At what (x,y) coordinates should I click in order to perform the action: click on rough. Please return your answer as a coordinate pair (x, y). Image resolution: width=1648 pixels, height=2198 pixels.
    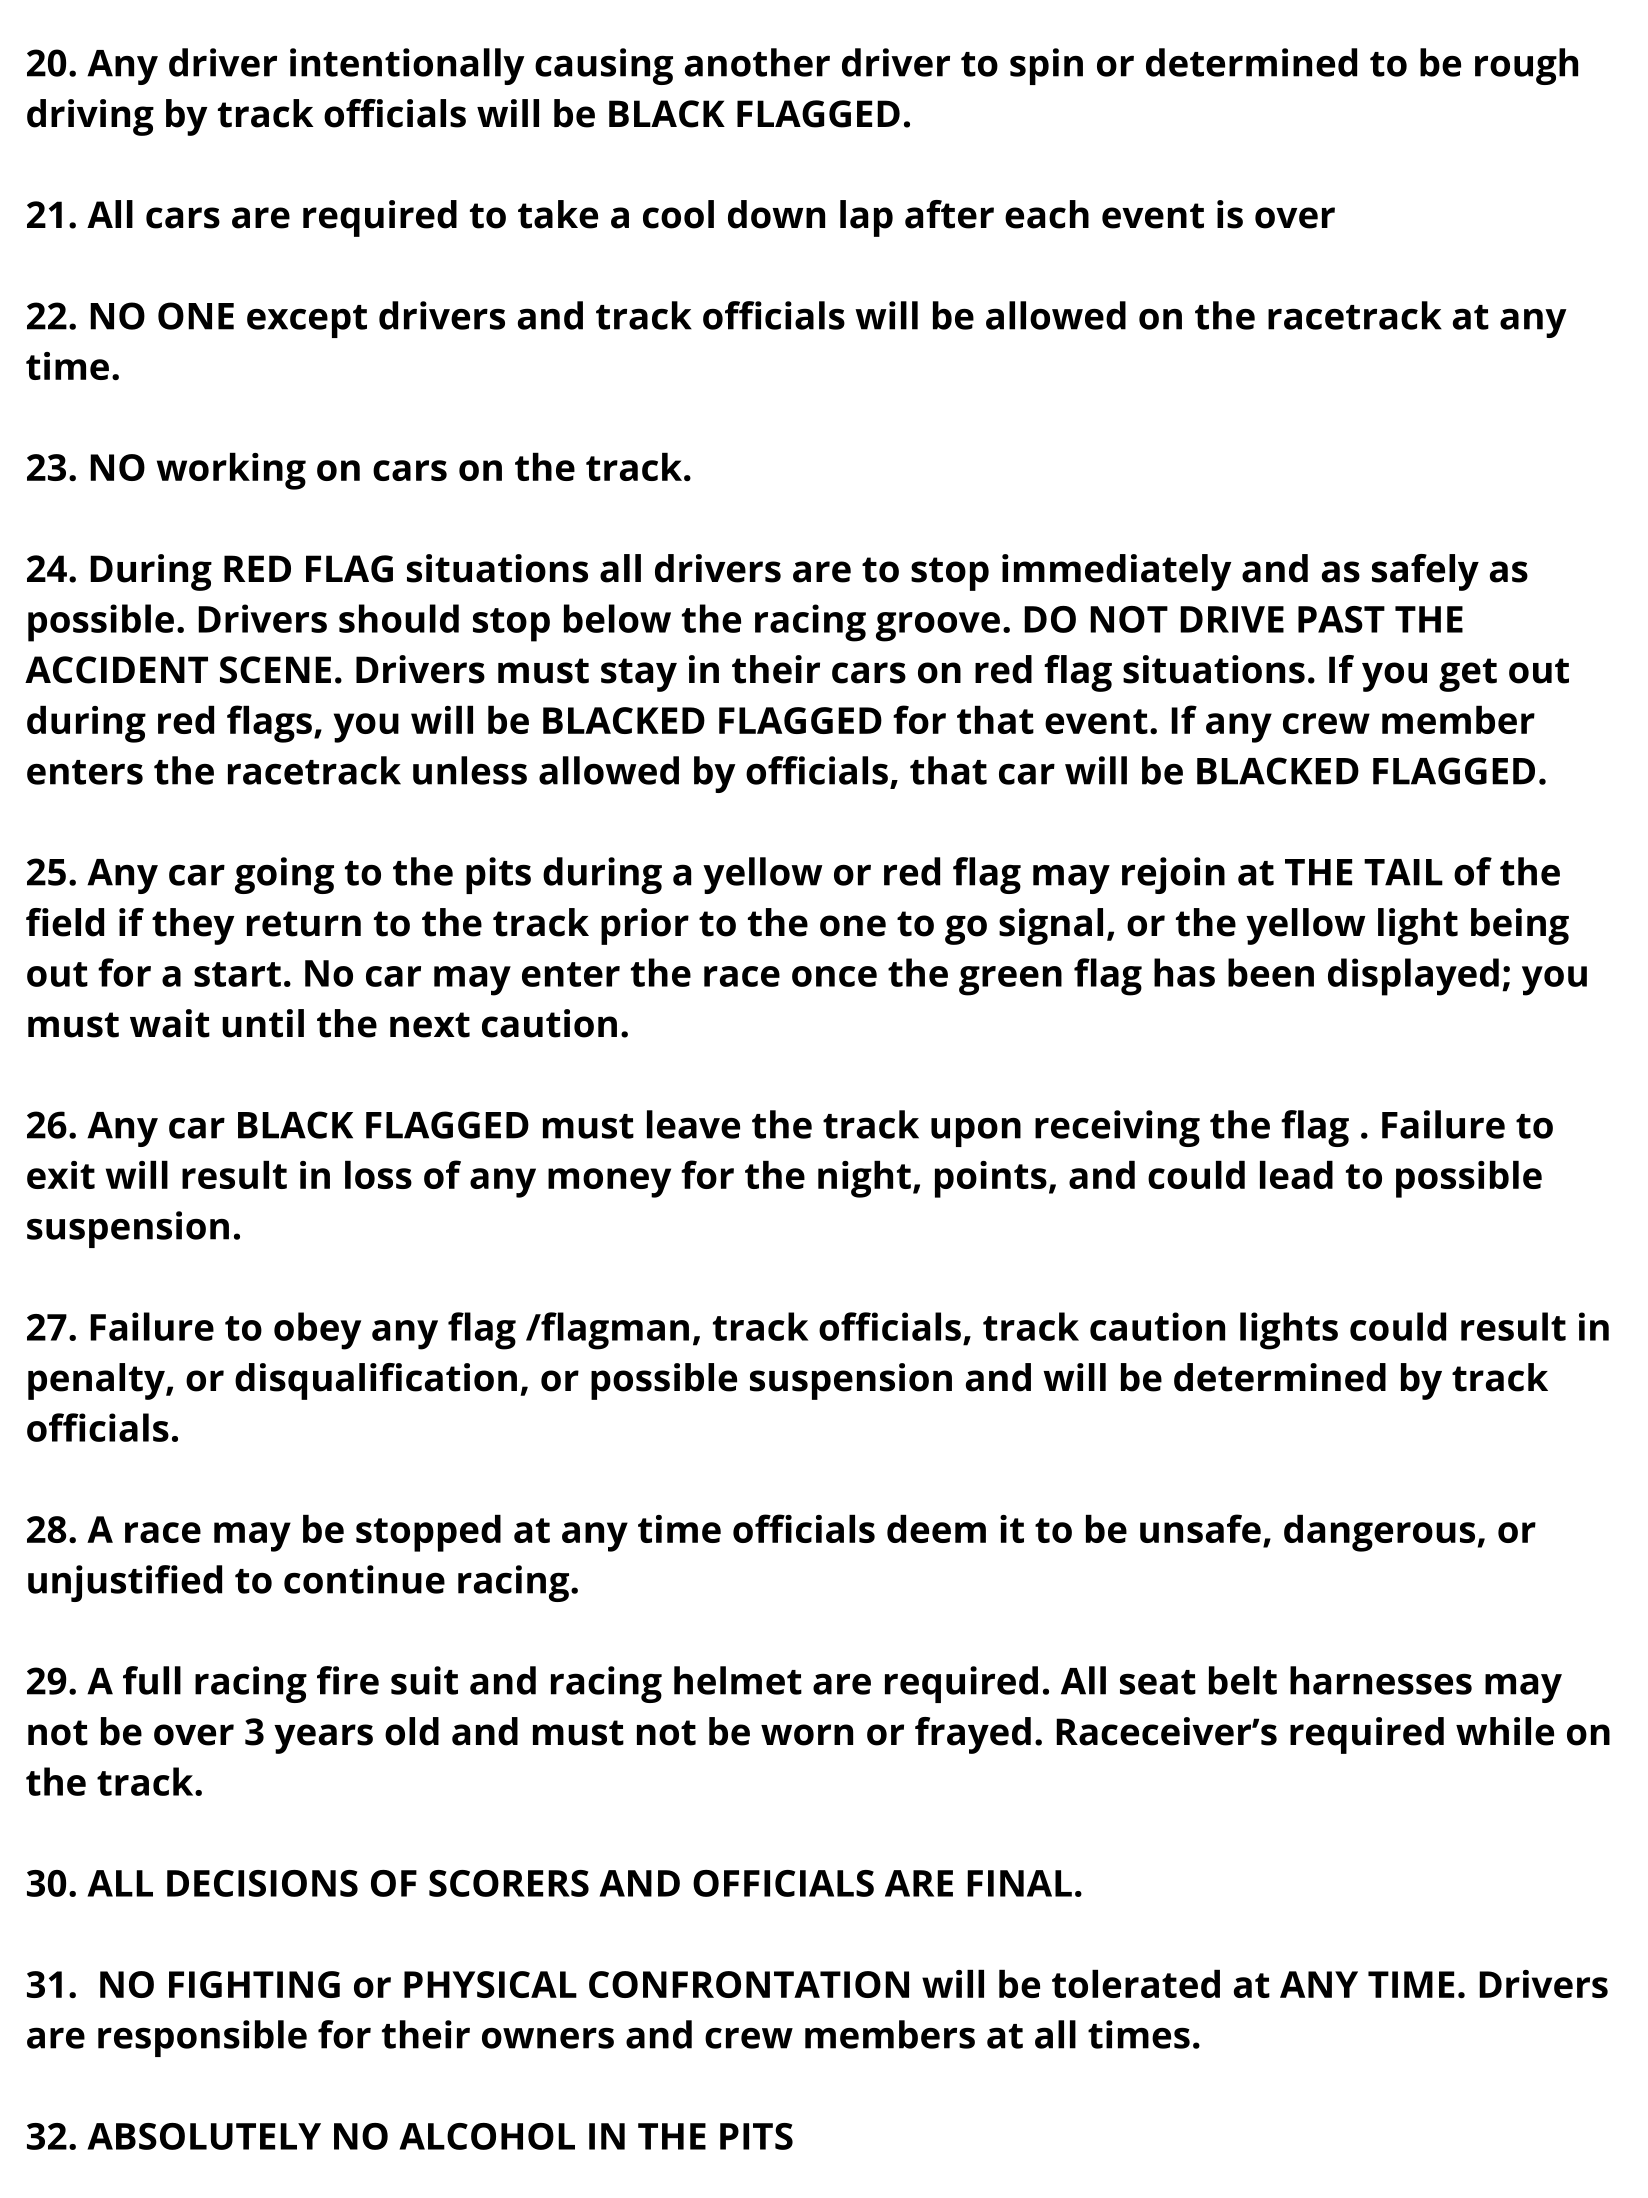
    Looking at the image, I should click on (1526, 66).
